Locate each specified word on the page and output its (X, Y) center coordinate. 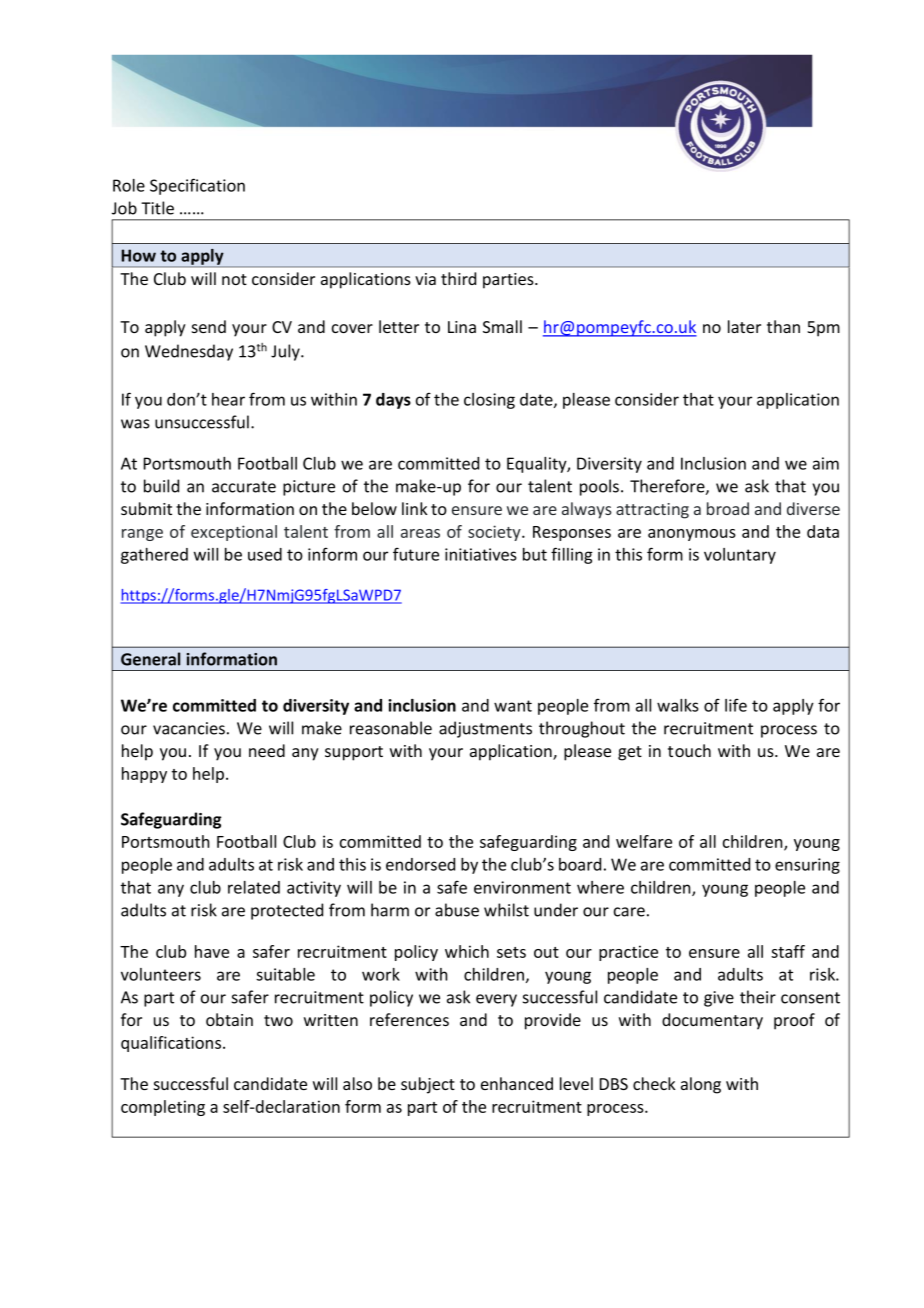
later (744, 326)
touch (689, 750)
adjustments (485, 729)
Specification (197, 186)
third (458, 278)
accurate (244, 487)
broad (728, 508)
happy (144, 775)
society (495, 533)
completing (163, 1108)
